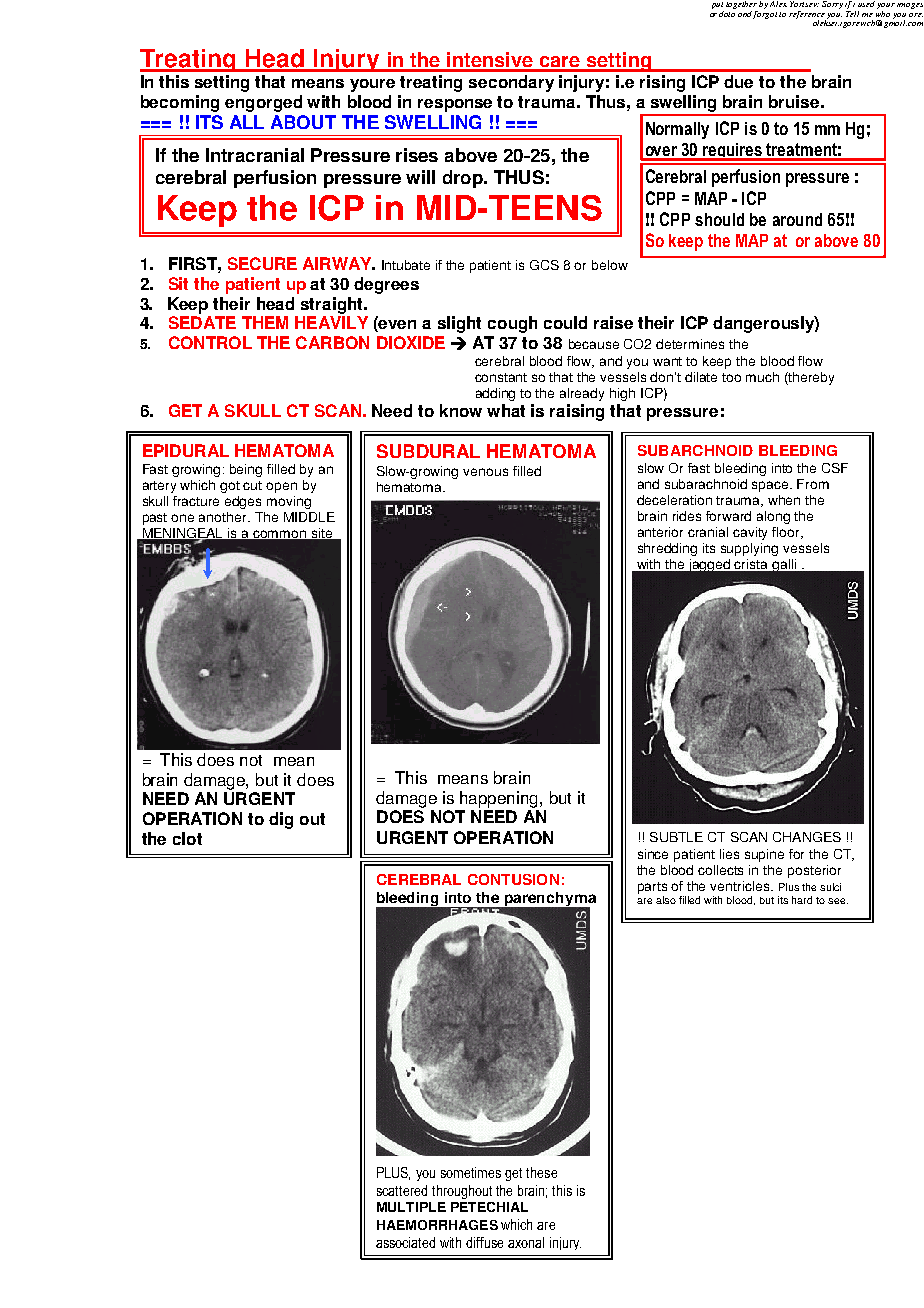 This screenshot has width=924, height=1308. Describe the element at coordinates (526, 1242) in the screenshot. I see `axonal` at that location.
